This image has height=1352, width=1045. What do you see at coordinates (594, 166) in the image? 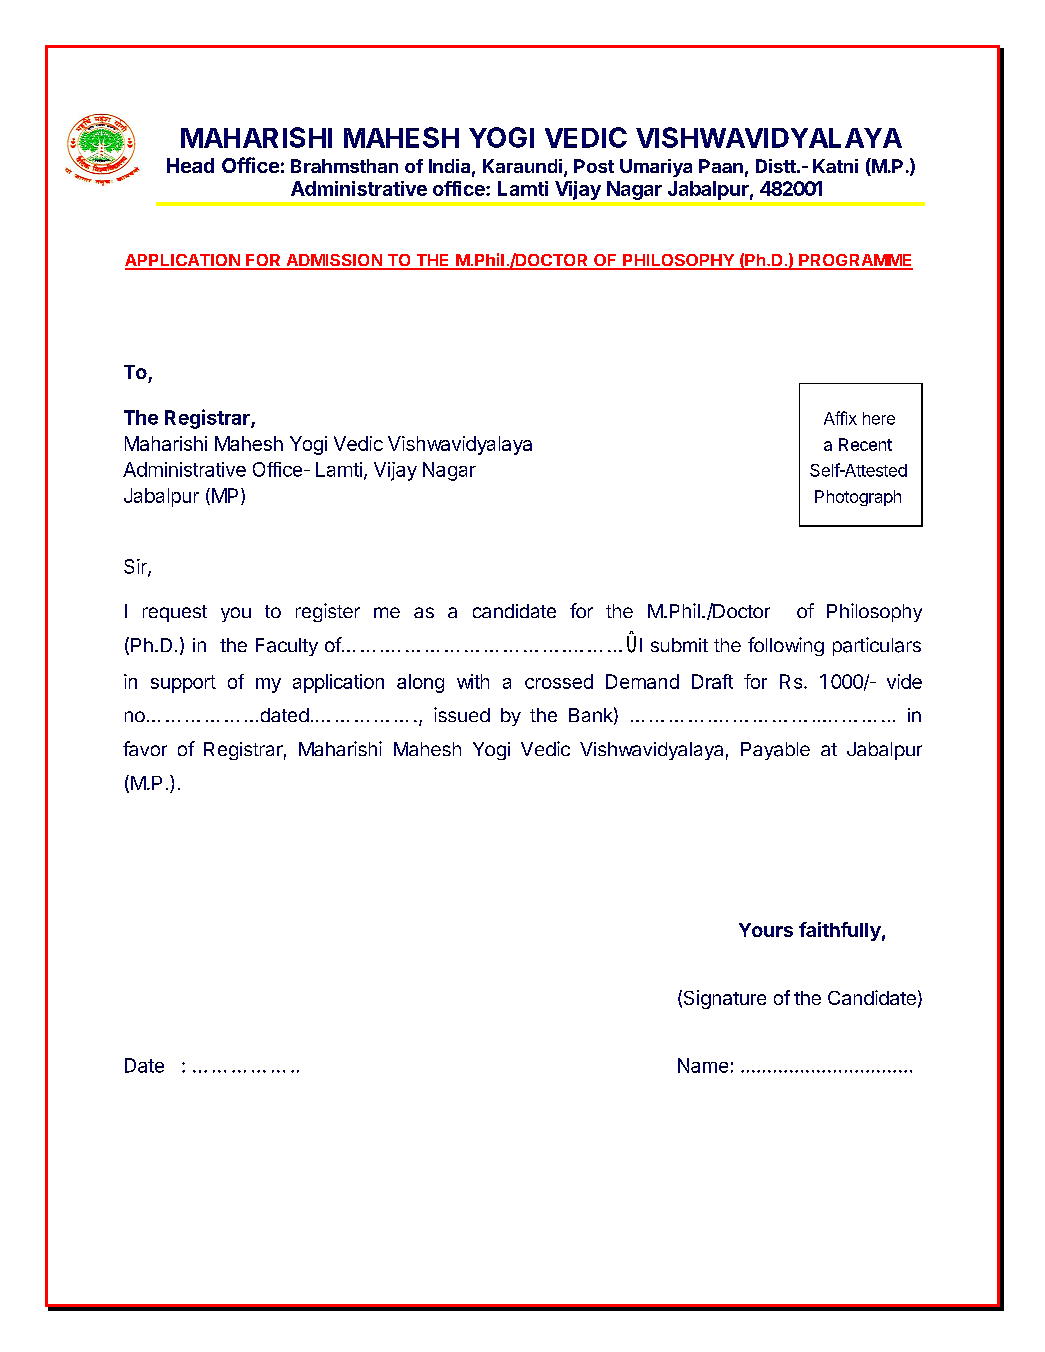
I see `Post` at bounding box center [594, 166].
